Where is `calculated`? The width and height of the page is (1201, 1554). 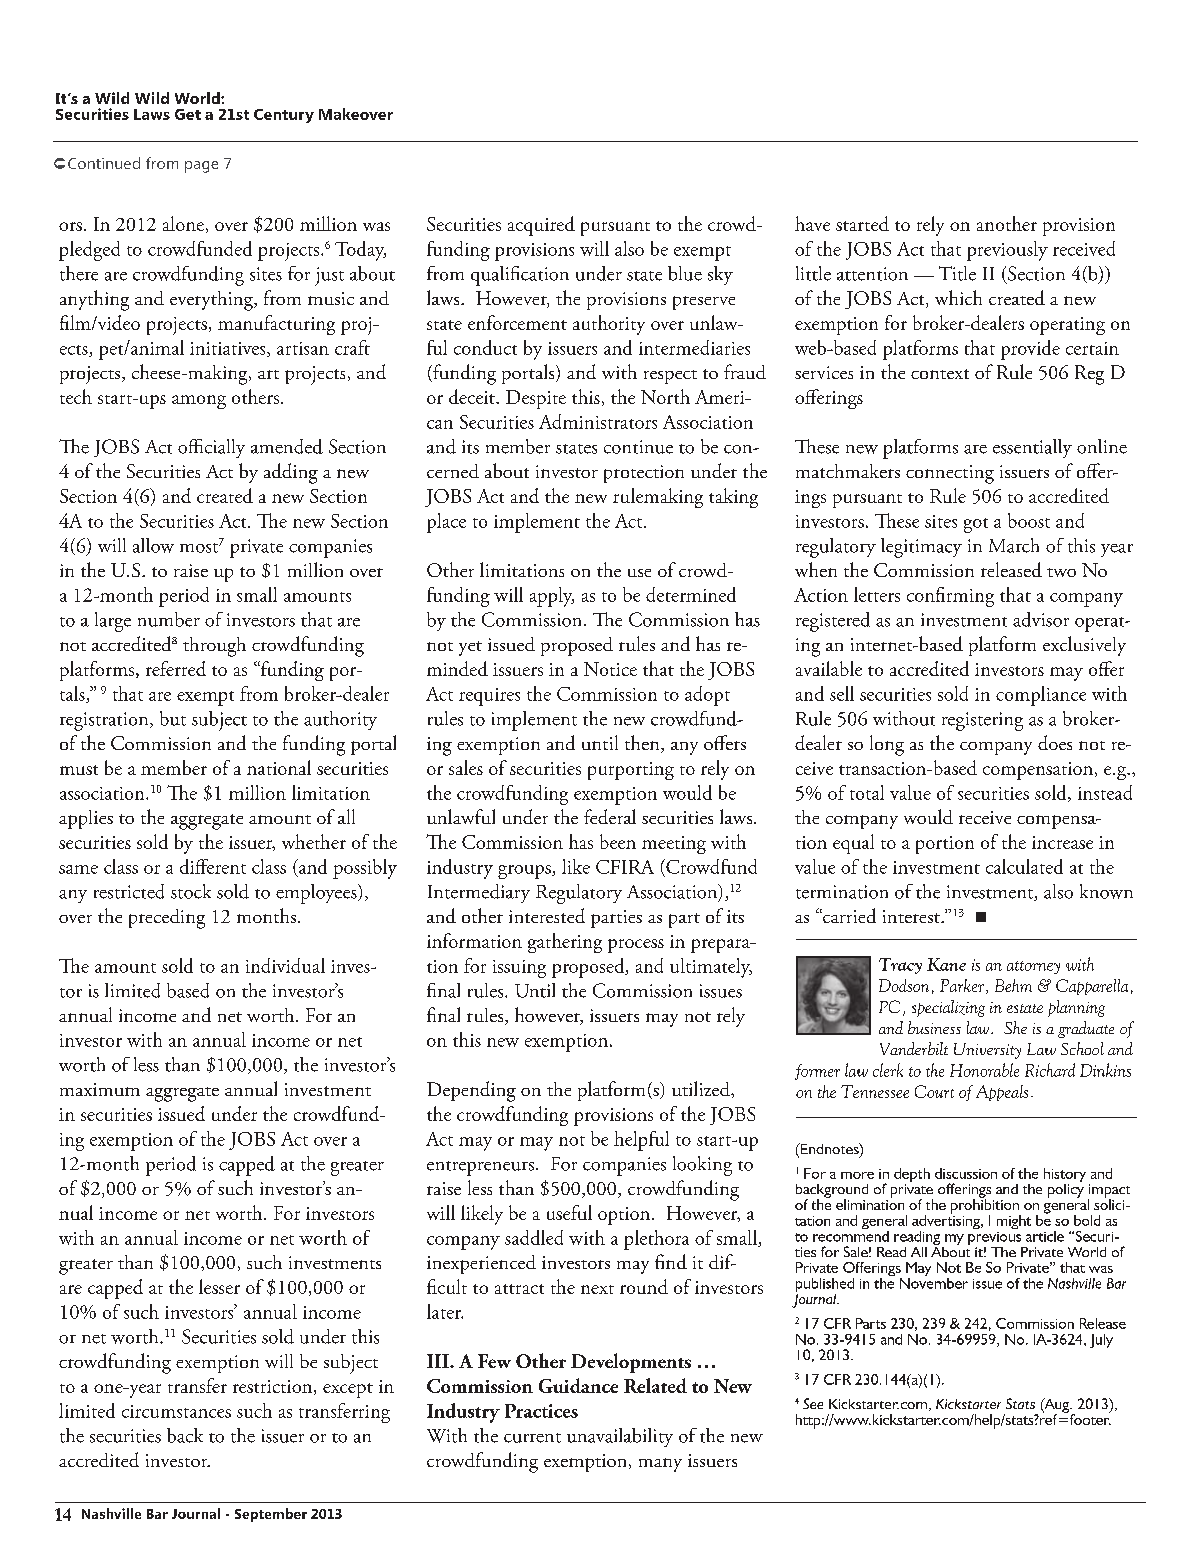 calculated is located at coordinates (1024, 866).
